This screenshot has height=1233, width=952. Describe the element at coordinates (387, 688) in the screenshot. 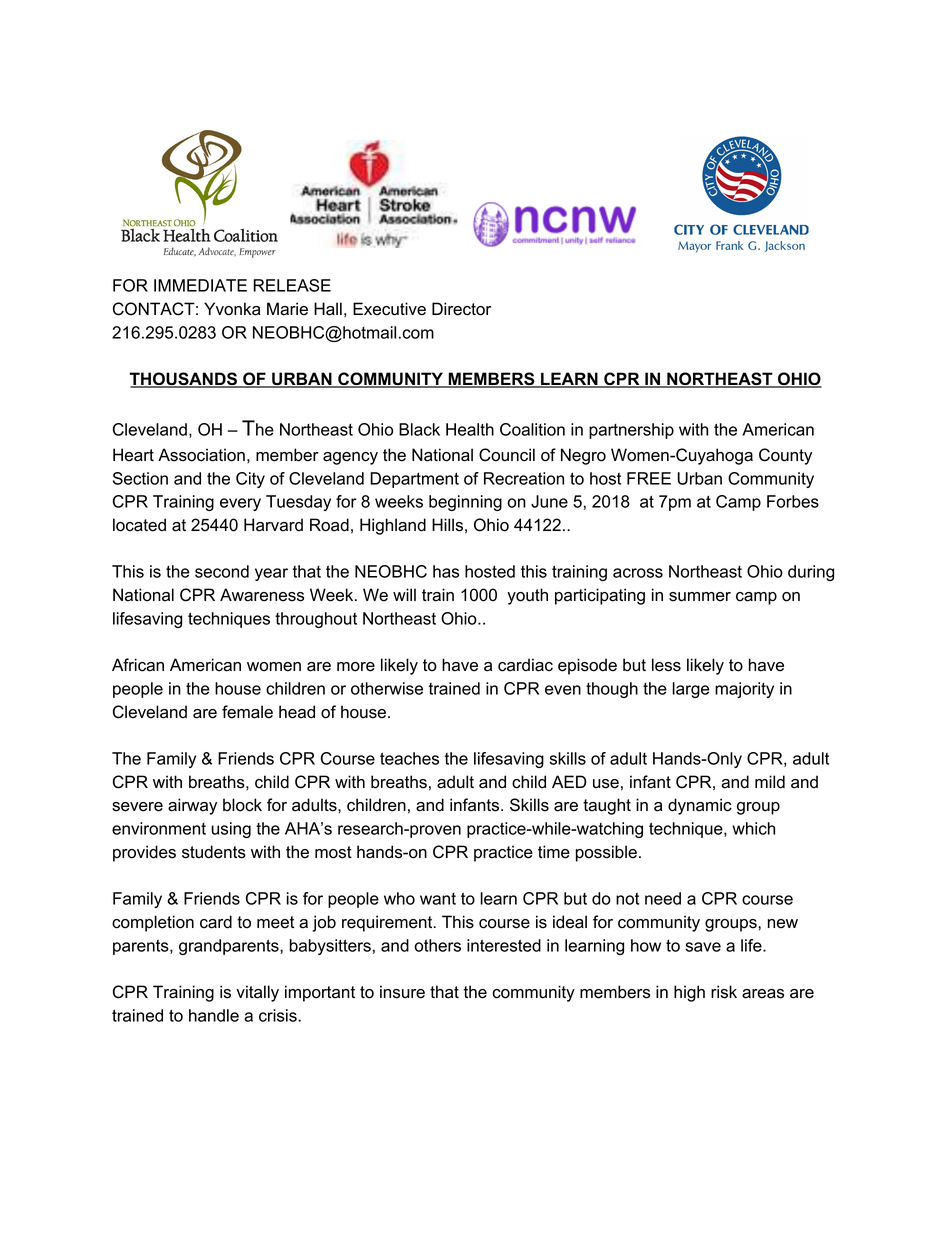

I see `otherwise` at that location.
